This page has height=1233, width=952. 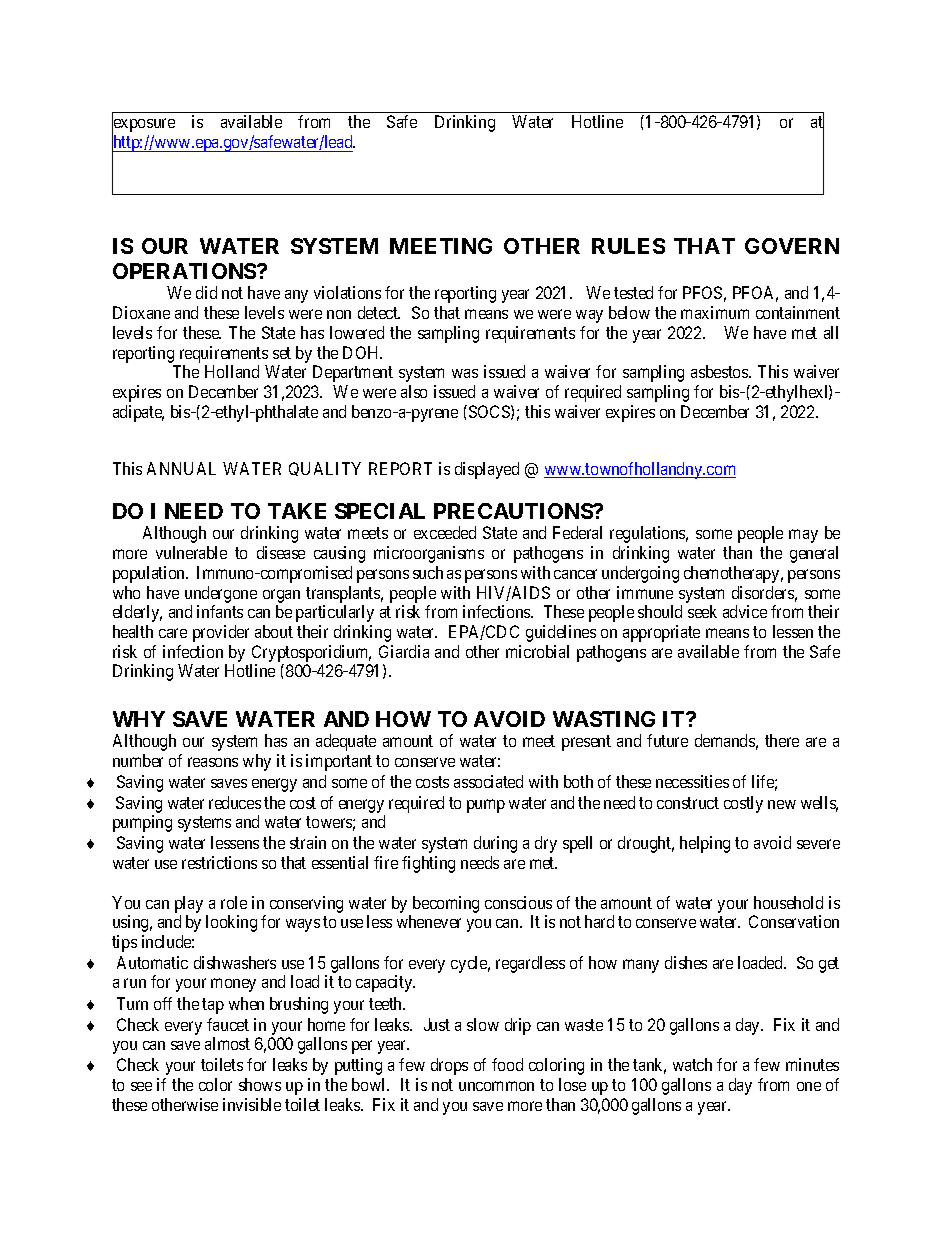 I want to click on such, so click(x=428, y=572).
